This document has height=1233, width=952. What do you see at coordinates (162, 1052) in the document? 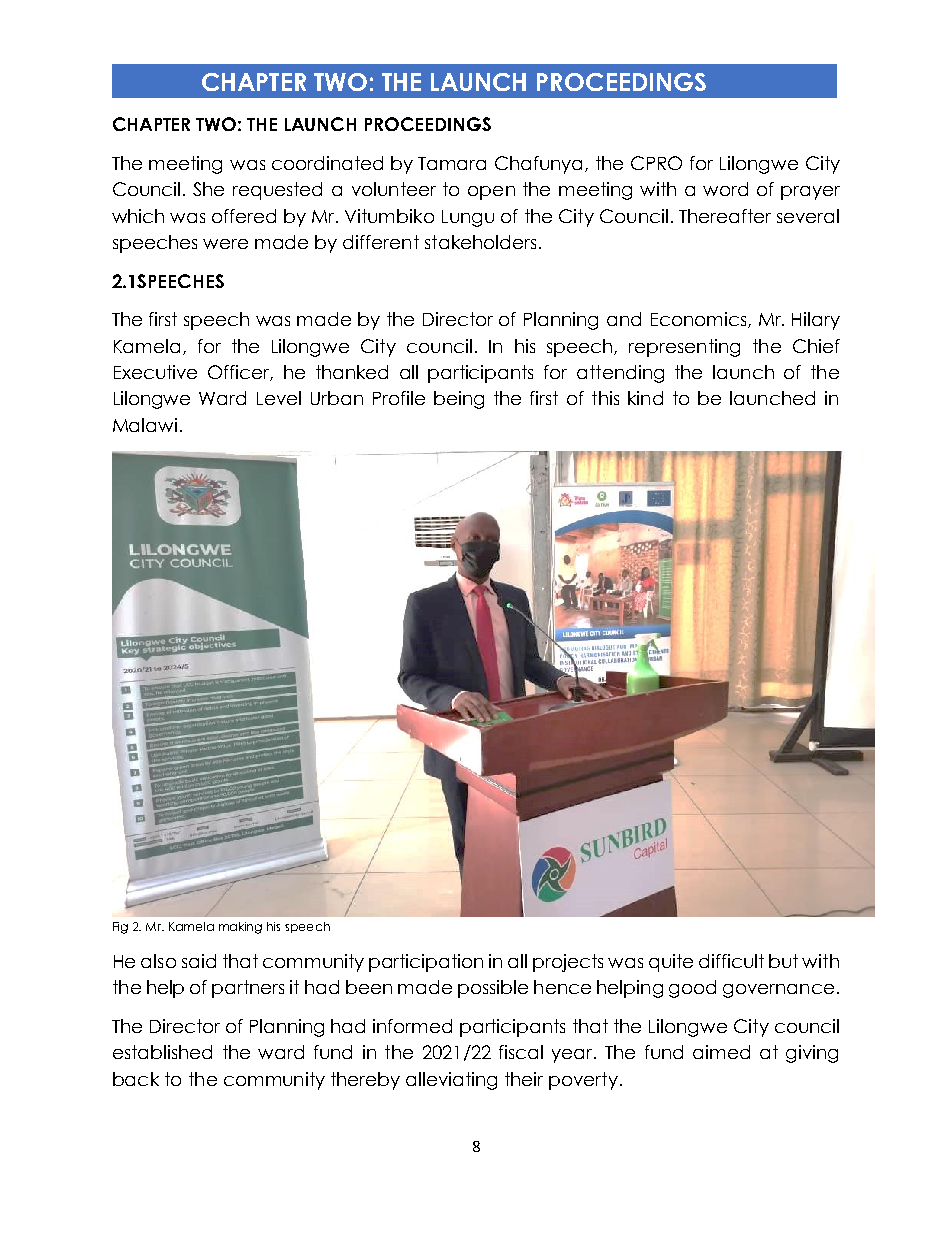
I see `established` at bounding box center [162, 1052].
